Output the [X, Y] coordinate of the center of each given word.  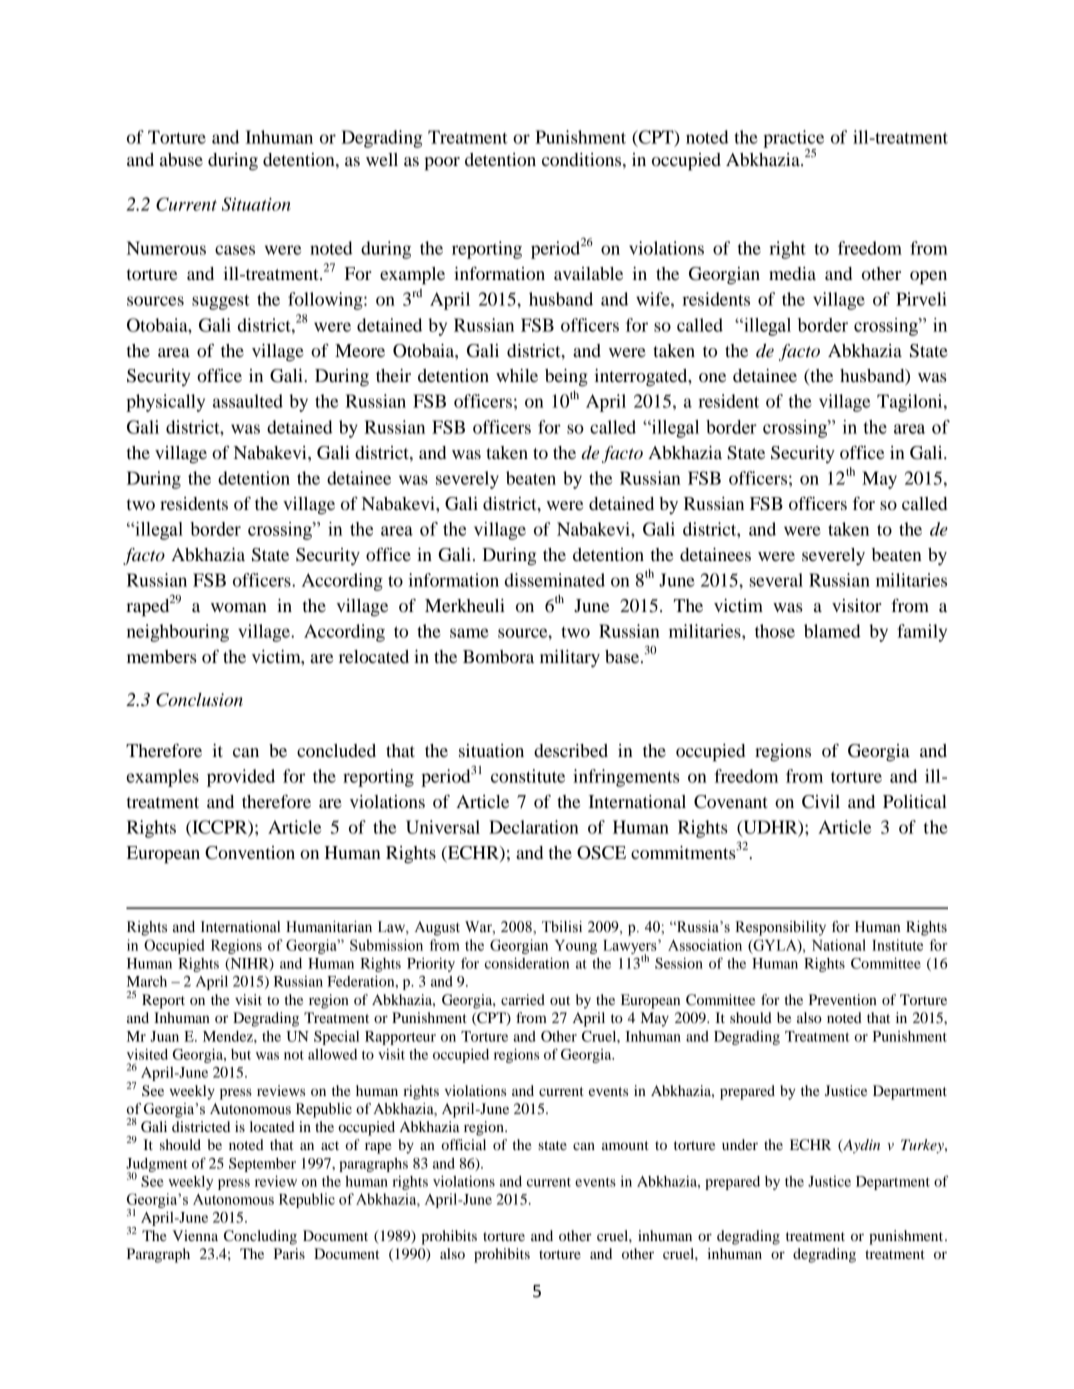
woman [239, 607]
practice [793, 140]
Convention [250, 853]
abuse [181, 159]
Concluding [260, 1237]
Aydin [860, 1146]
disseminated [555, 580]
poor [442, 164]
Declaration [534, 827]
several [776, 580]
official [463, 1144]
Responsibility [780, 928]
